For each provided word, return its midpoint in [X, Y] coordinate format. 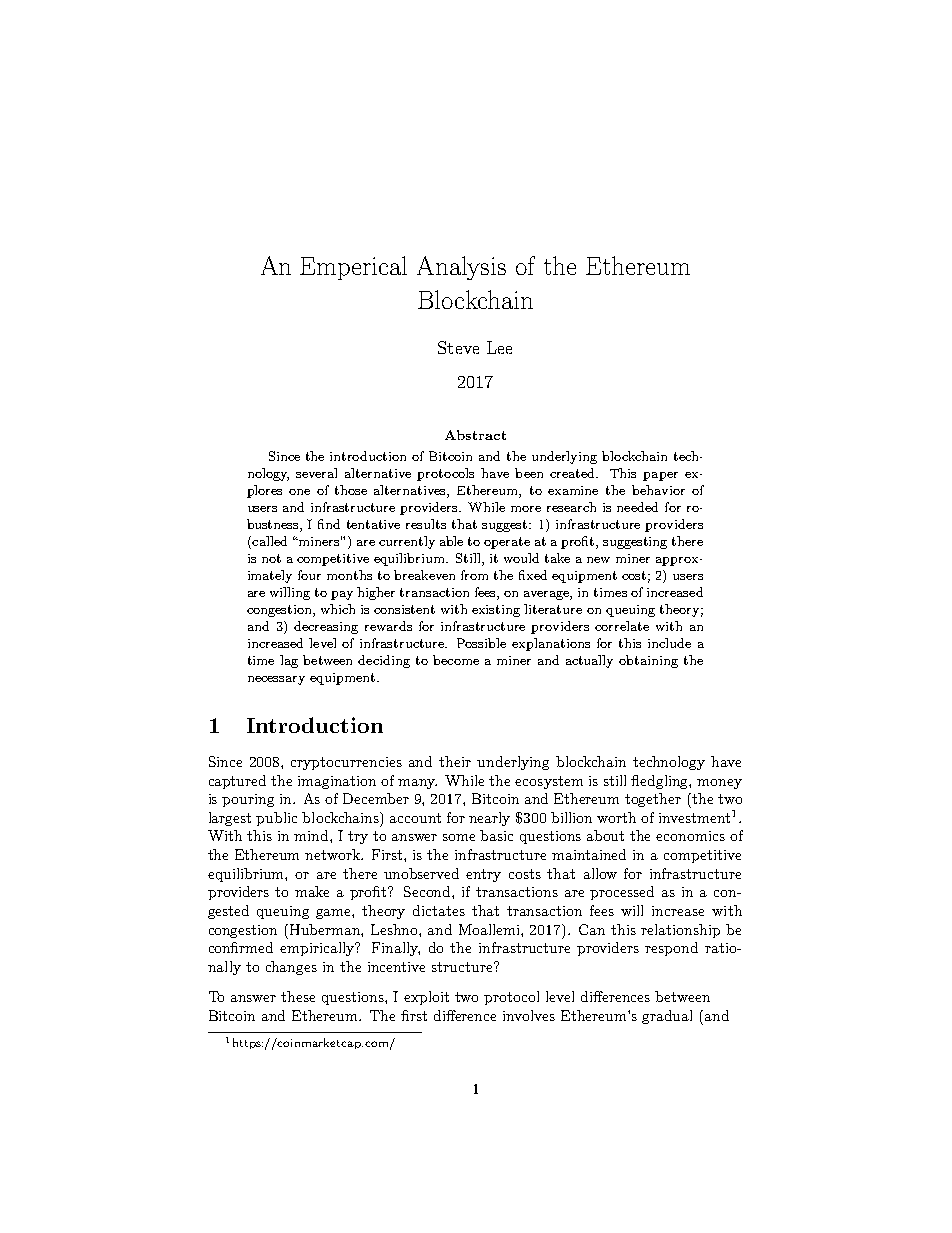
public [276, 819]
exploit [426, 998]
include [669, 643]
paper [660, 476]
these [298, 996]
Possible [481, 643]
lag [289, 661]
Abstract [475, 435]
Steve [458, 347]
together [653, 800]
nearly [489, 819]
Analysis [461, 268]
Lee [499, 347]
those [351, 490]
